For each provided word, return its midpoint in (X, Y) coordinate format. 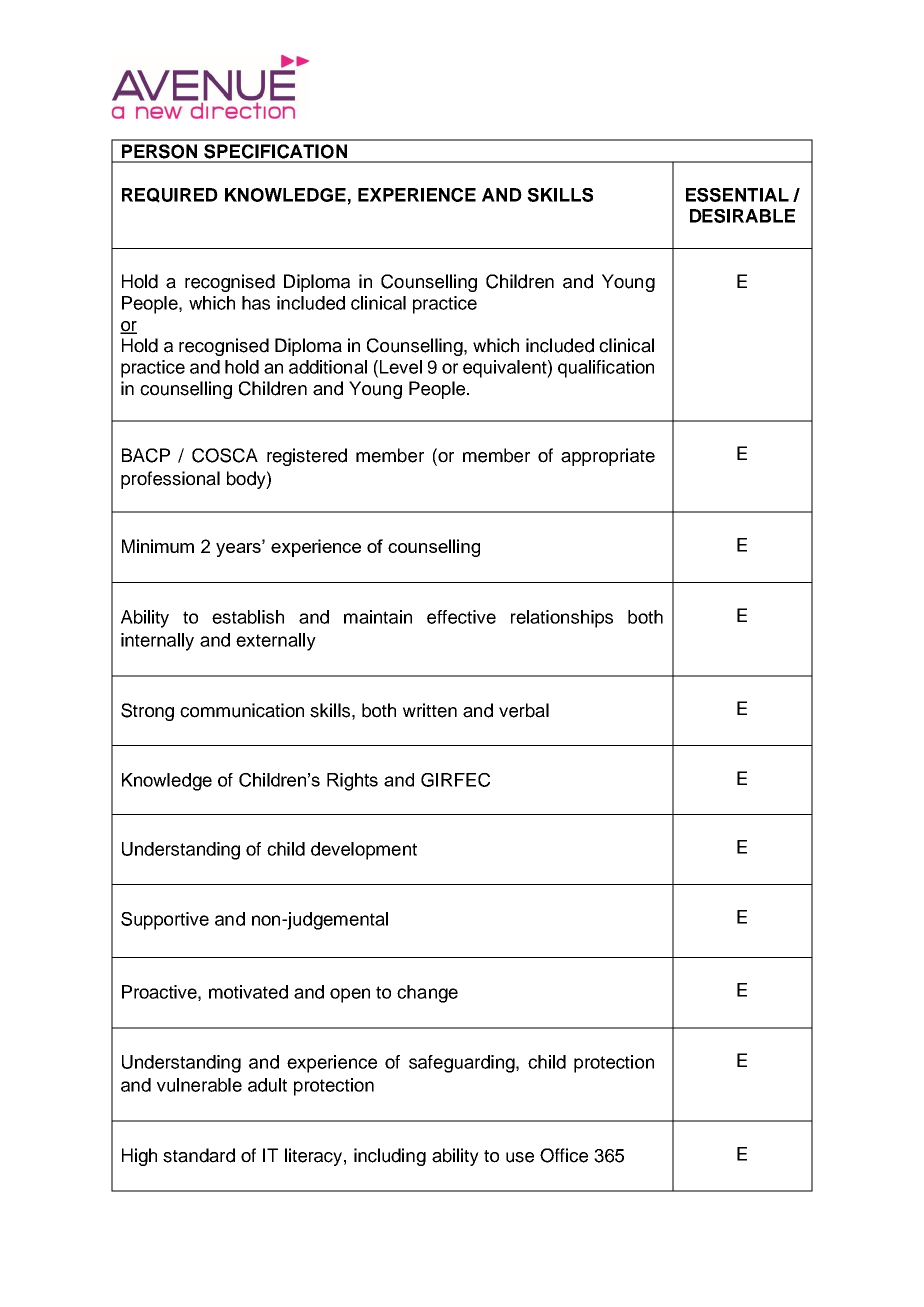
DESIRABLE (742, 216)
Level (399, 367)
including (390, 1157)
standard (199, 1155)
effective (461, 617)
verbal (524, 710)
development (364, 851)
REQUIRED (170, 195)
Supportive (165, 921)
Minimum (158, 546)
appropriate (608, 457)
